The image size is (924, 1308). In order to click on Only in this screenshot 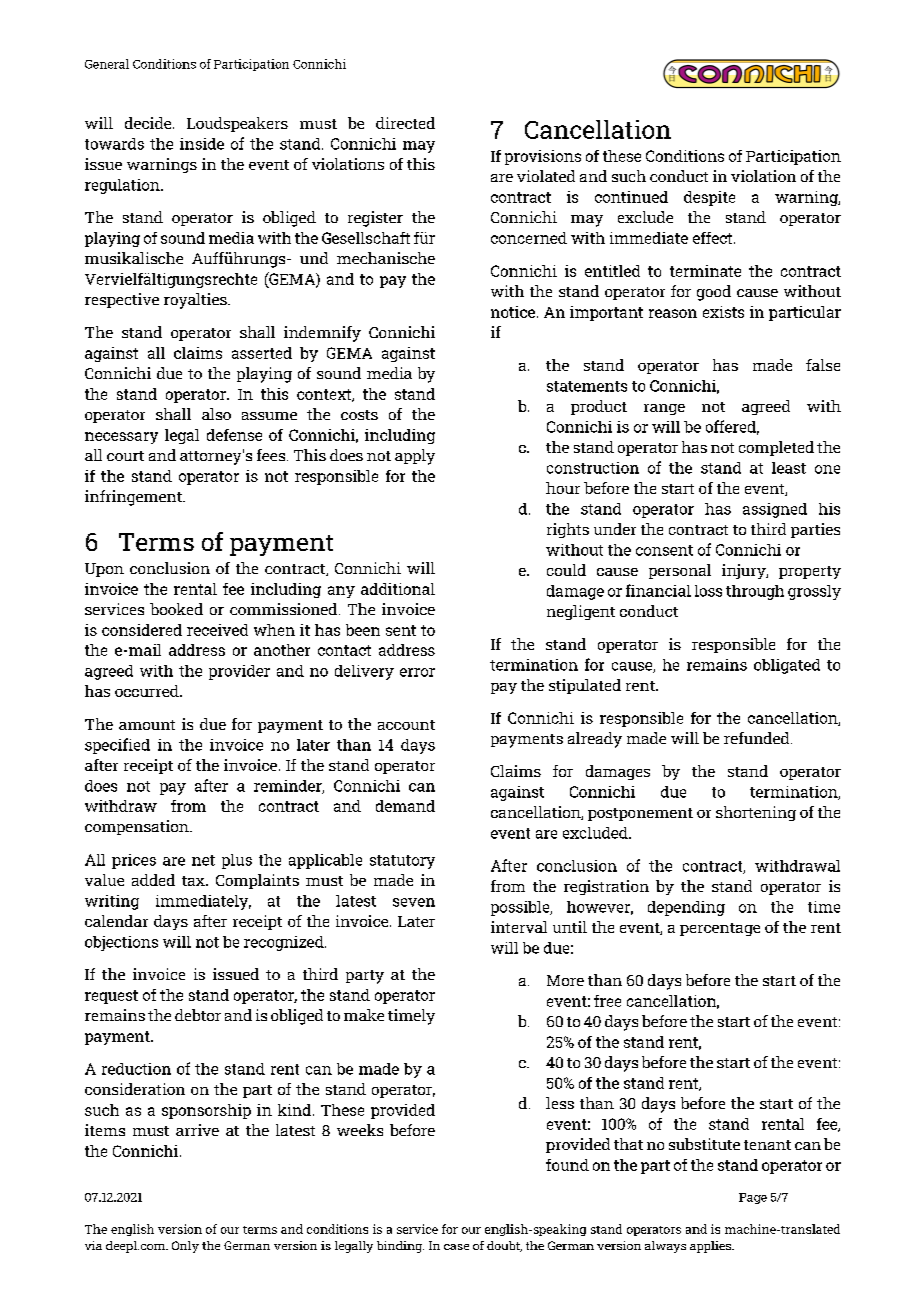, I will do `click(185, 1247)`.
